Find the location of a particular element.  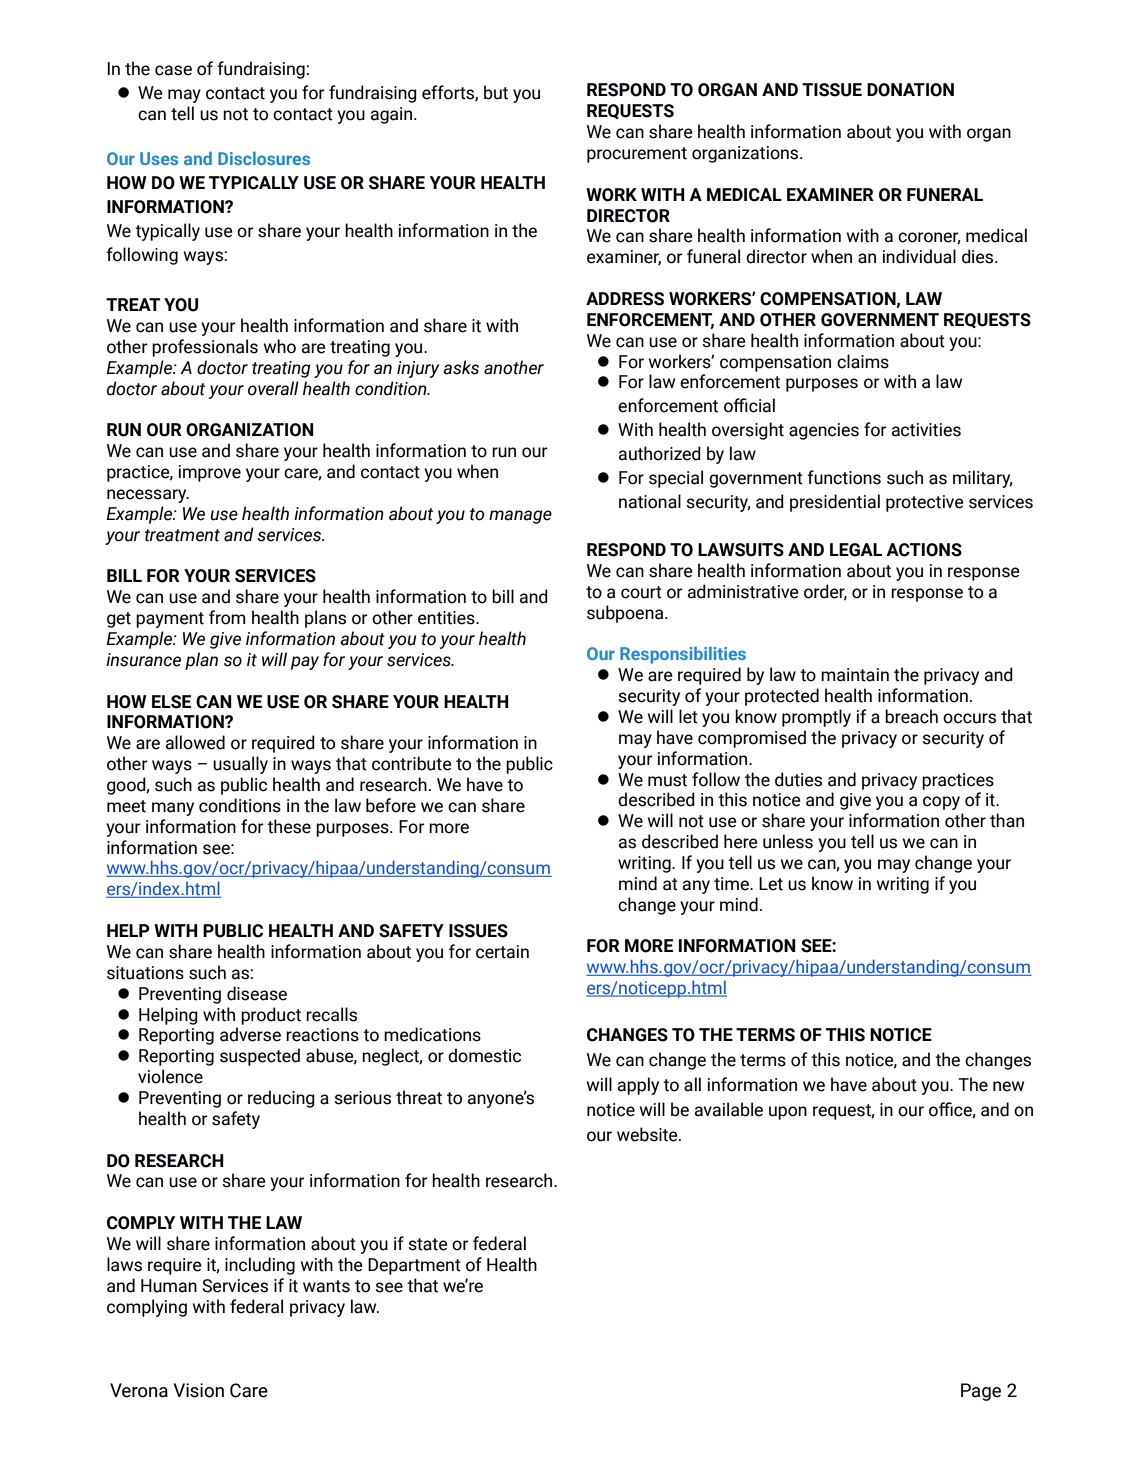

Vision is located at coordinates (198, 1390).
